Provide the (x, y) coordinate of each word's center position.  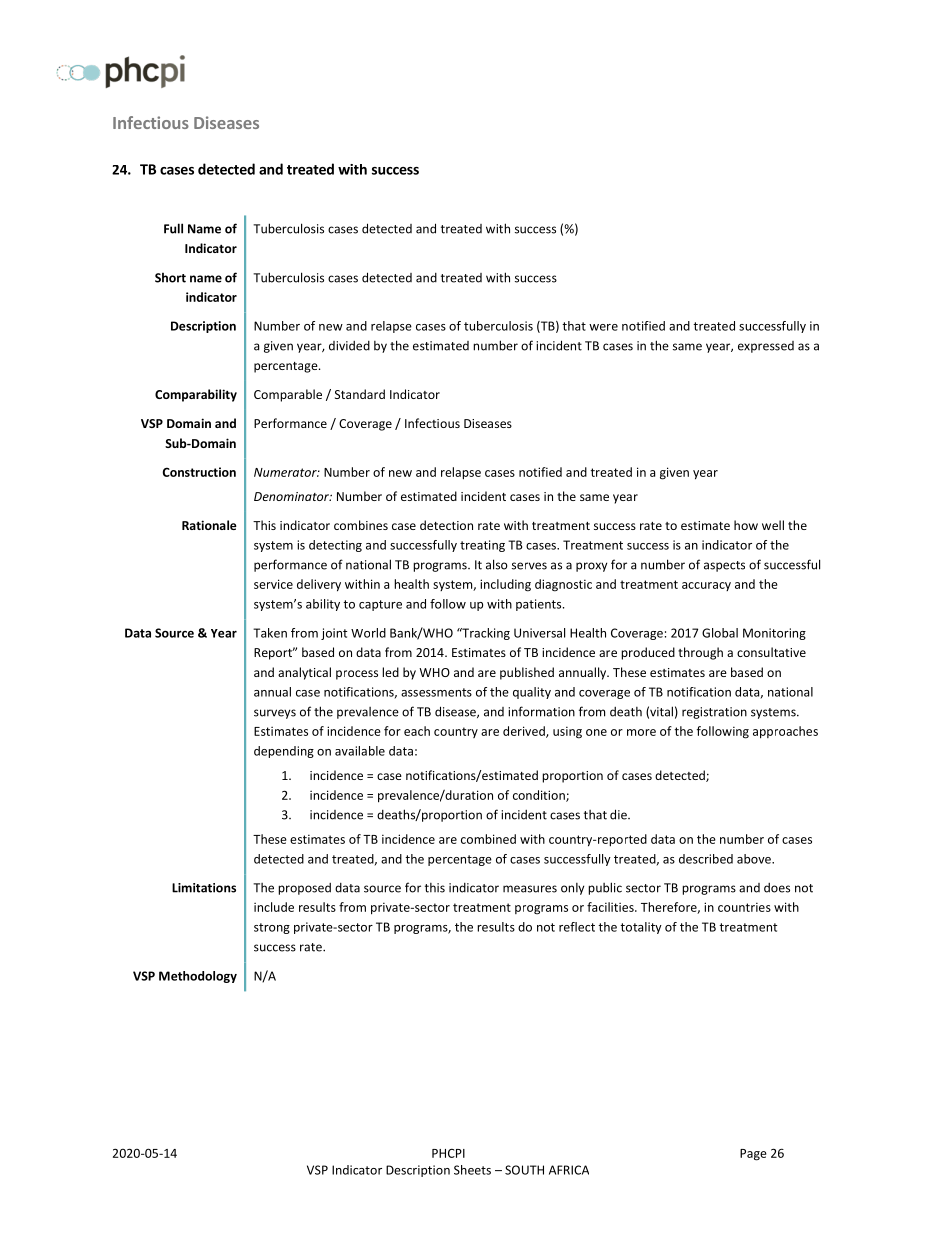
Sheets (472, 1170)
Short (170, 277)
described (706, 859)
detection (446, 525)
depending (284, 752)
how (746, 525)
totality (641, 928)
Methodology (198, 977)
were (603, 327)
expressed (766, 347)
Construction (199, 472)
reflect (577, 927)
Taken (270, 633)
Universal (539, 633)
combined (488, 839)
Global (720, 633)
